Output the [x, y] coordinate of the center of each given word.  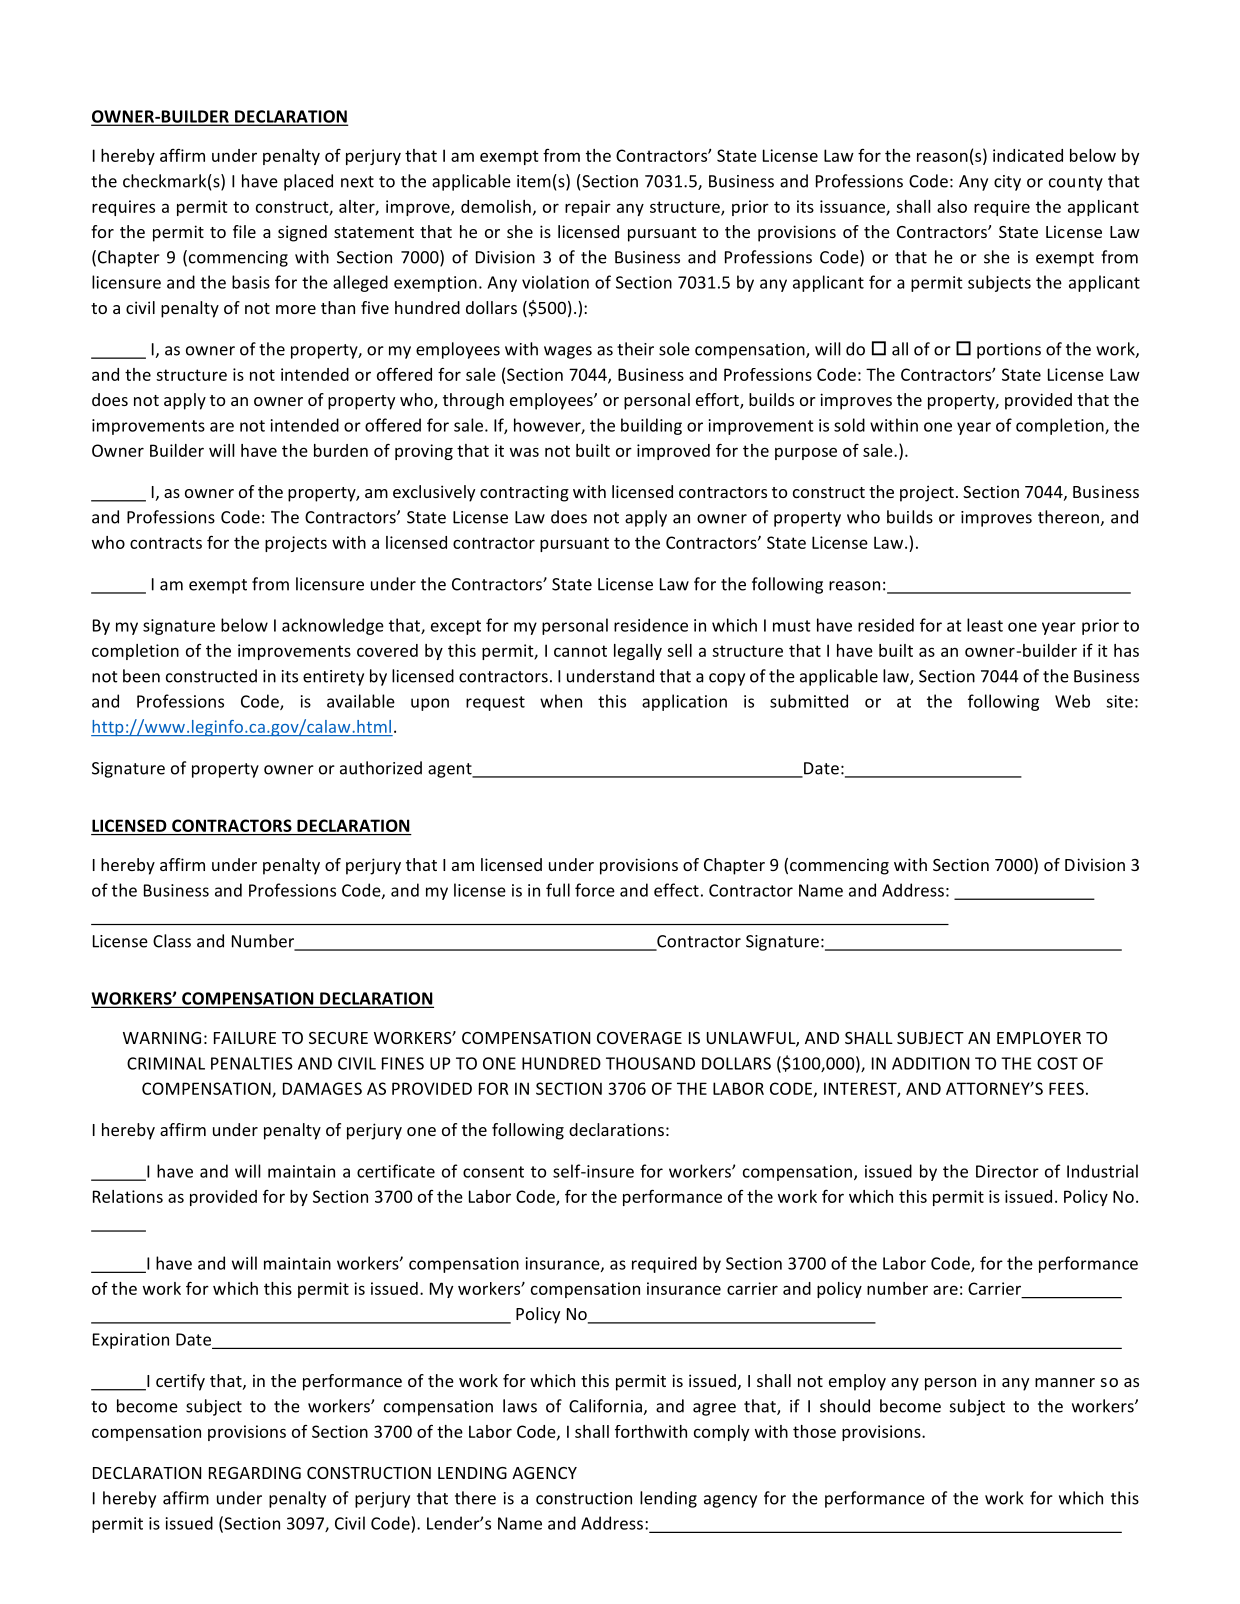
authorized [381, 768]
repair [588, 208]
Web [1072, 701]
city [1007, 183]
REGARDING [255, 1473]
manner [1065, 1382]
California [606, 1407]
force [595, 890]
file [244, 231]
